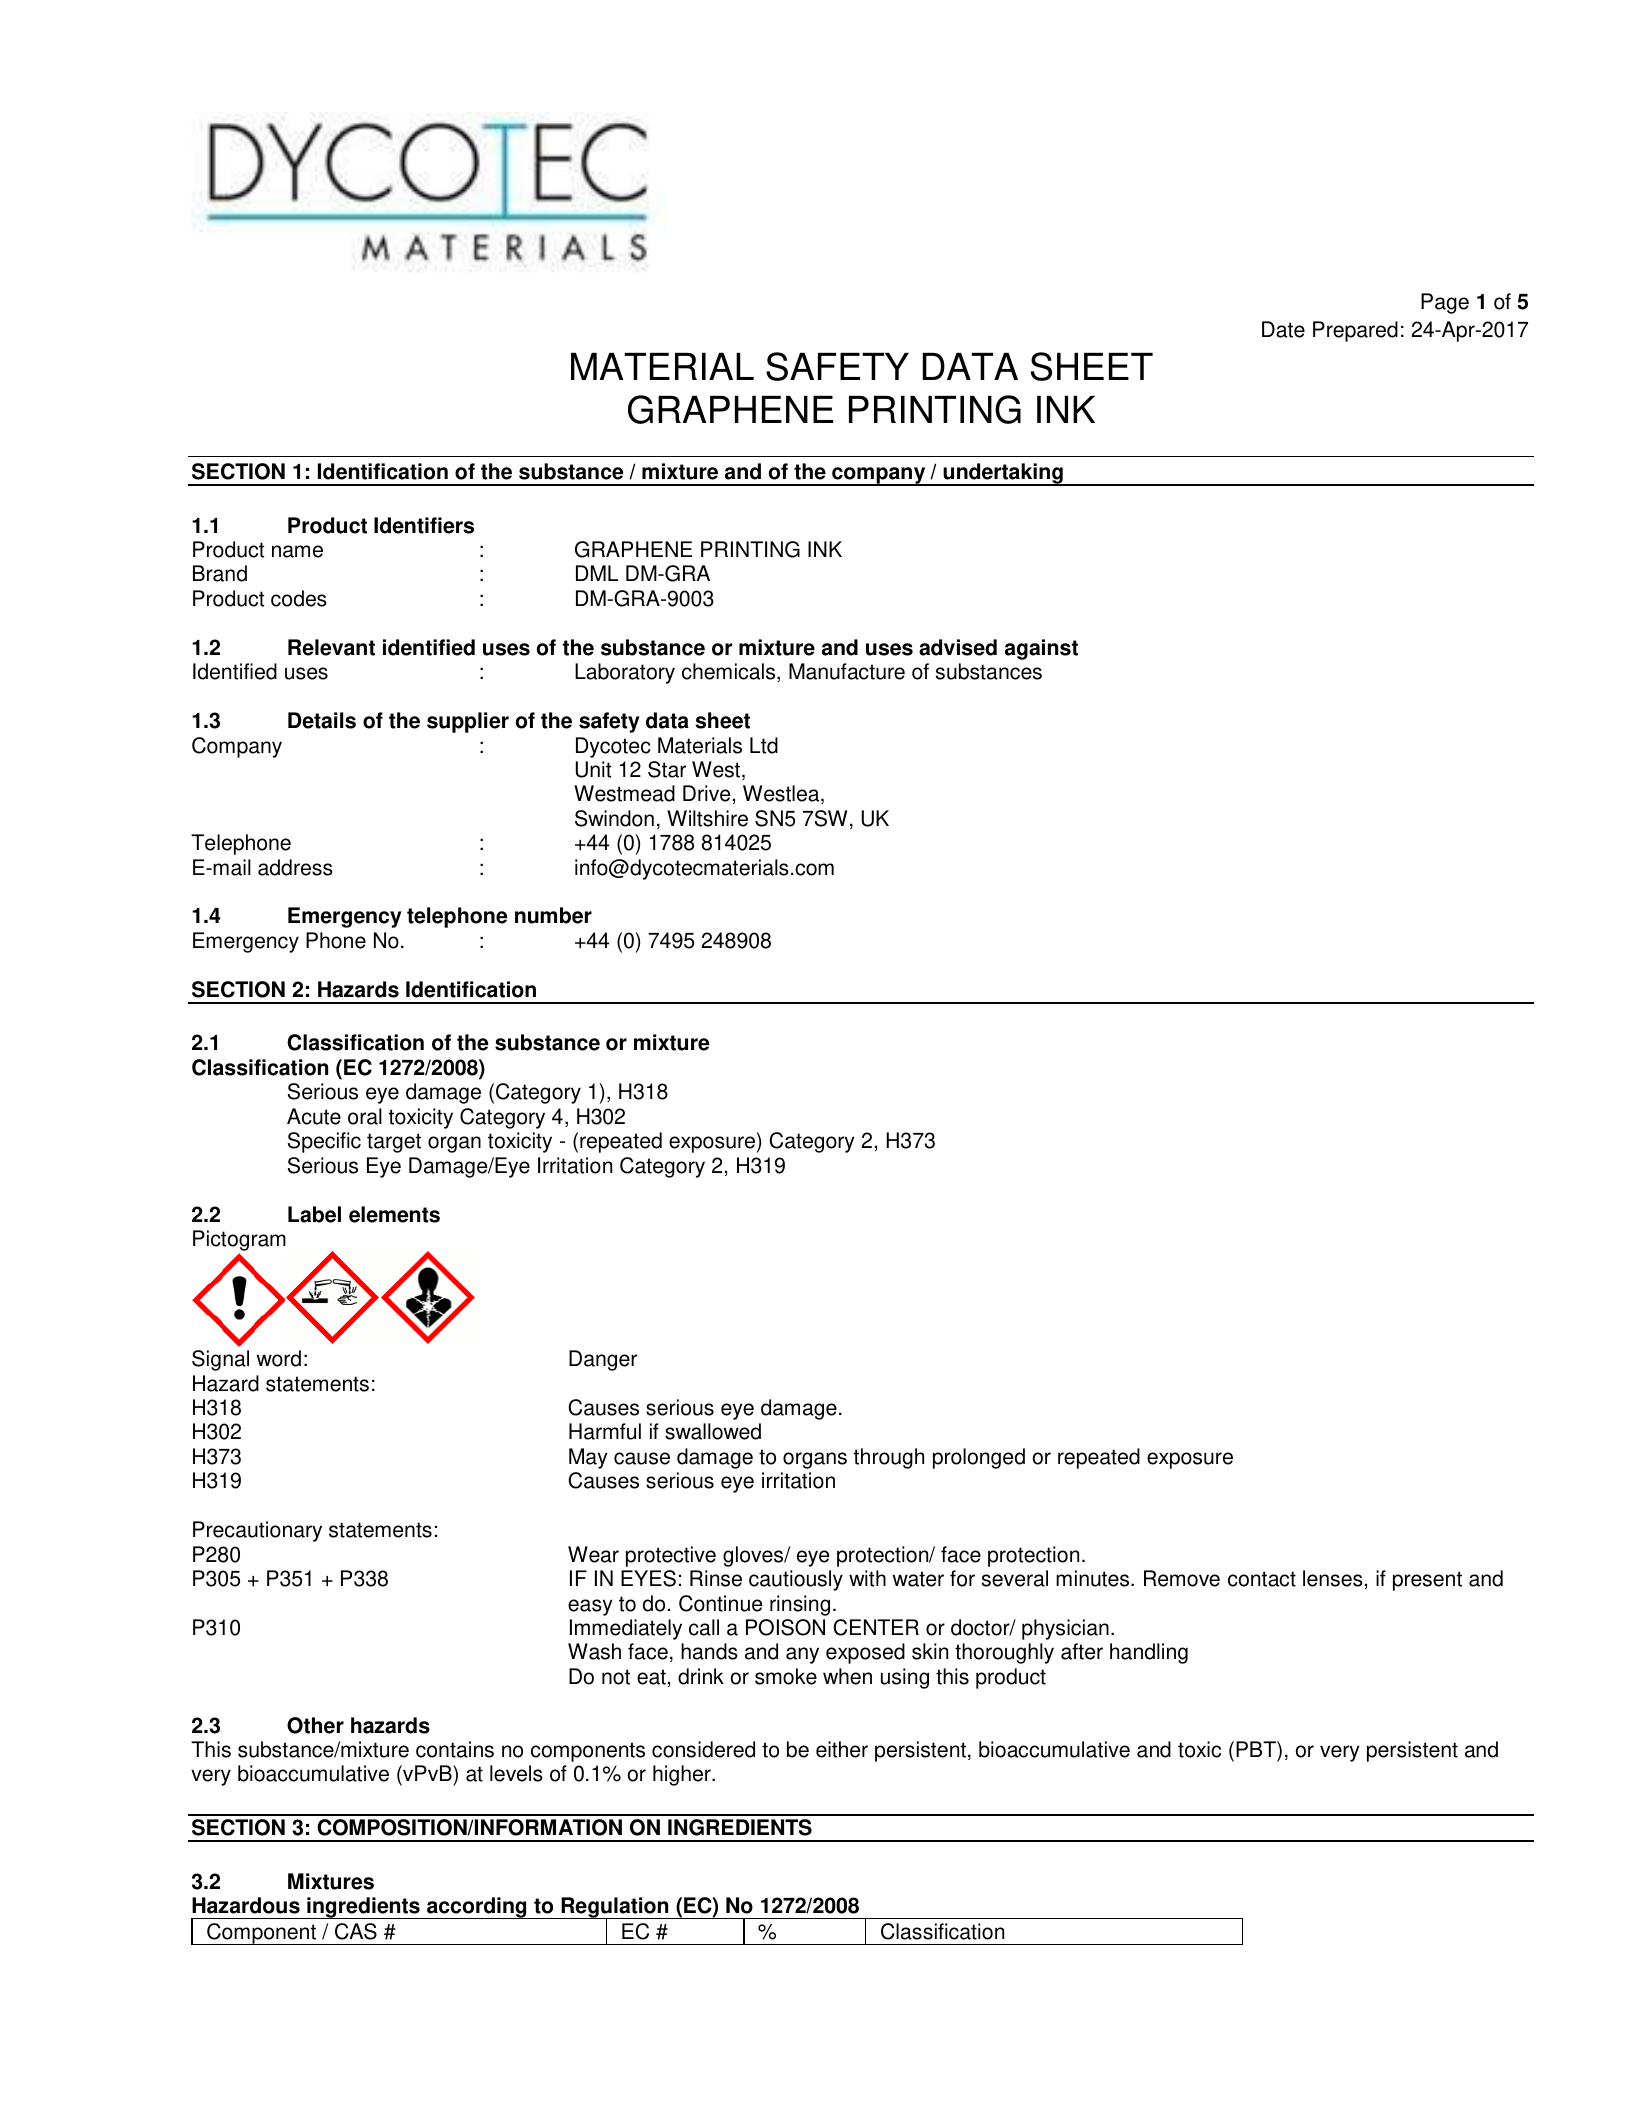 This screenshot has width=1626, height=2104. I want to click on oral, so click(365, 1116).
